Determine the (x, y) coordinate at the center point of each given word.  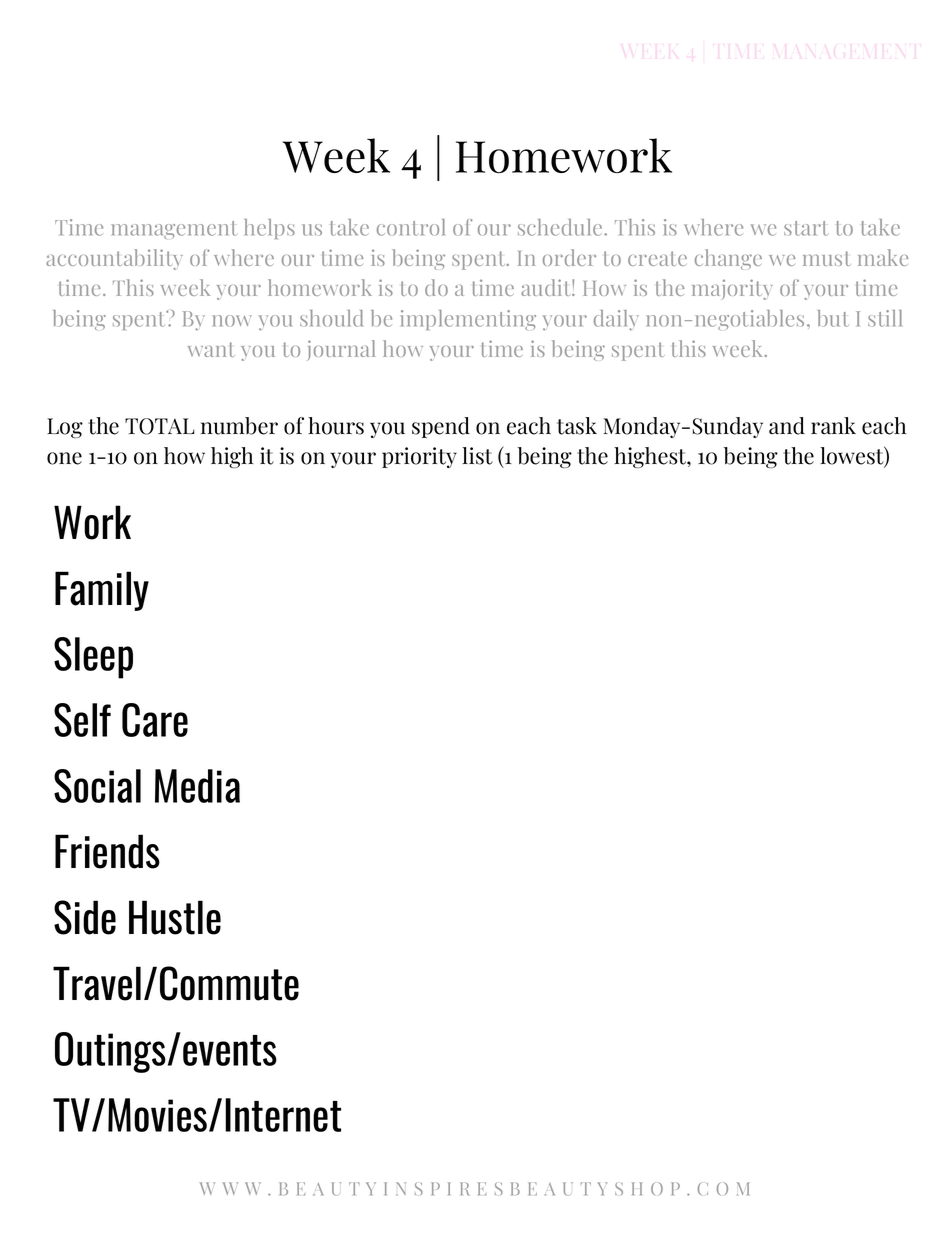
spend (441, 427)
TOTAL (160, 426)
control (411, 227)
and (787, 426)
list (477, 456)
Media (197, 786)
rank (833, 426)
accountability (114, 259)
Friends (107, 851)
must (826, 258)
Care (155, 720)
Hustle (175, 917)
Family (102, 591)
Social (97, 786)
